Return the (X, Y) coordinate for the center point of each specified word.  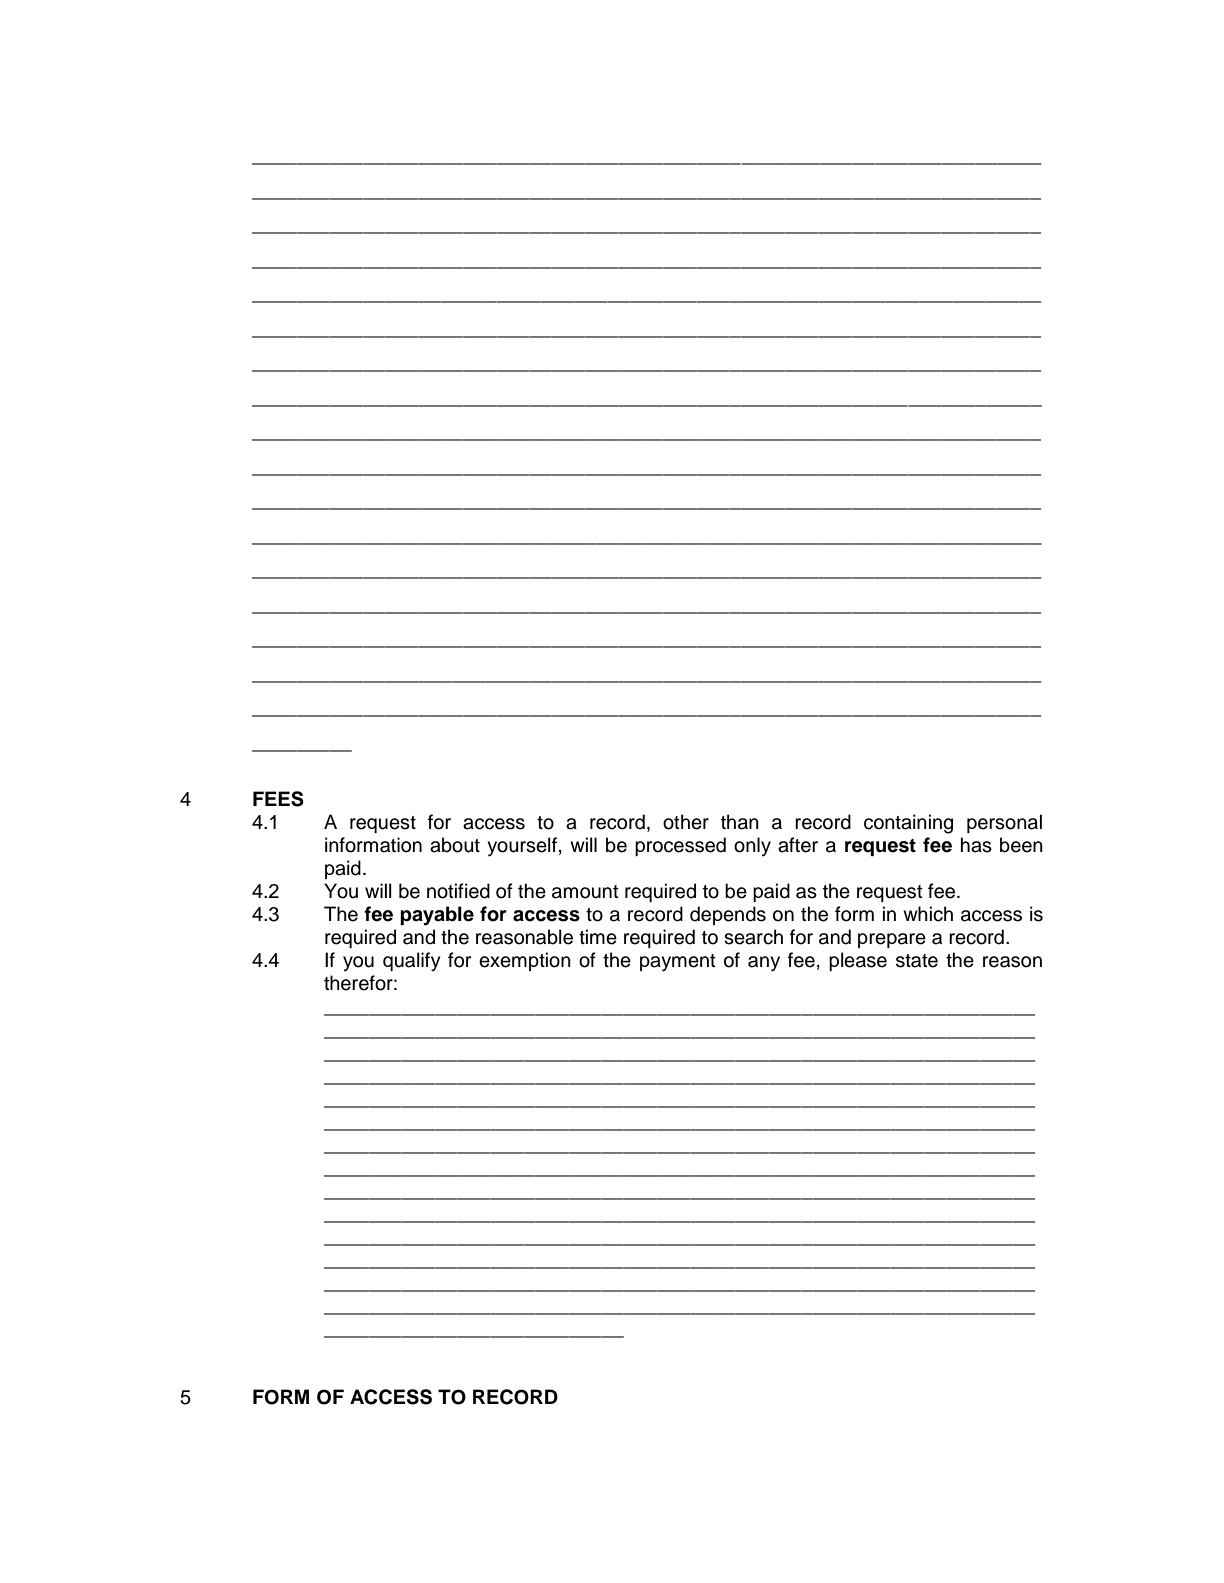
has (976, 845)
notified (458, 891)
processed (680, 846)
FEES (278, 799)
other (686, 822)
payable (437, 916)
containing (908, 824)
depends (728, 915)
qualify (411, 962)
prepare (892, 940)
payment (678, 963)
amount (585, 892)
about (455, 845)
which (928, 914)
